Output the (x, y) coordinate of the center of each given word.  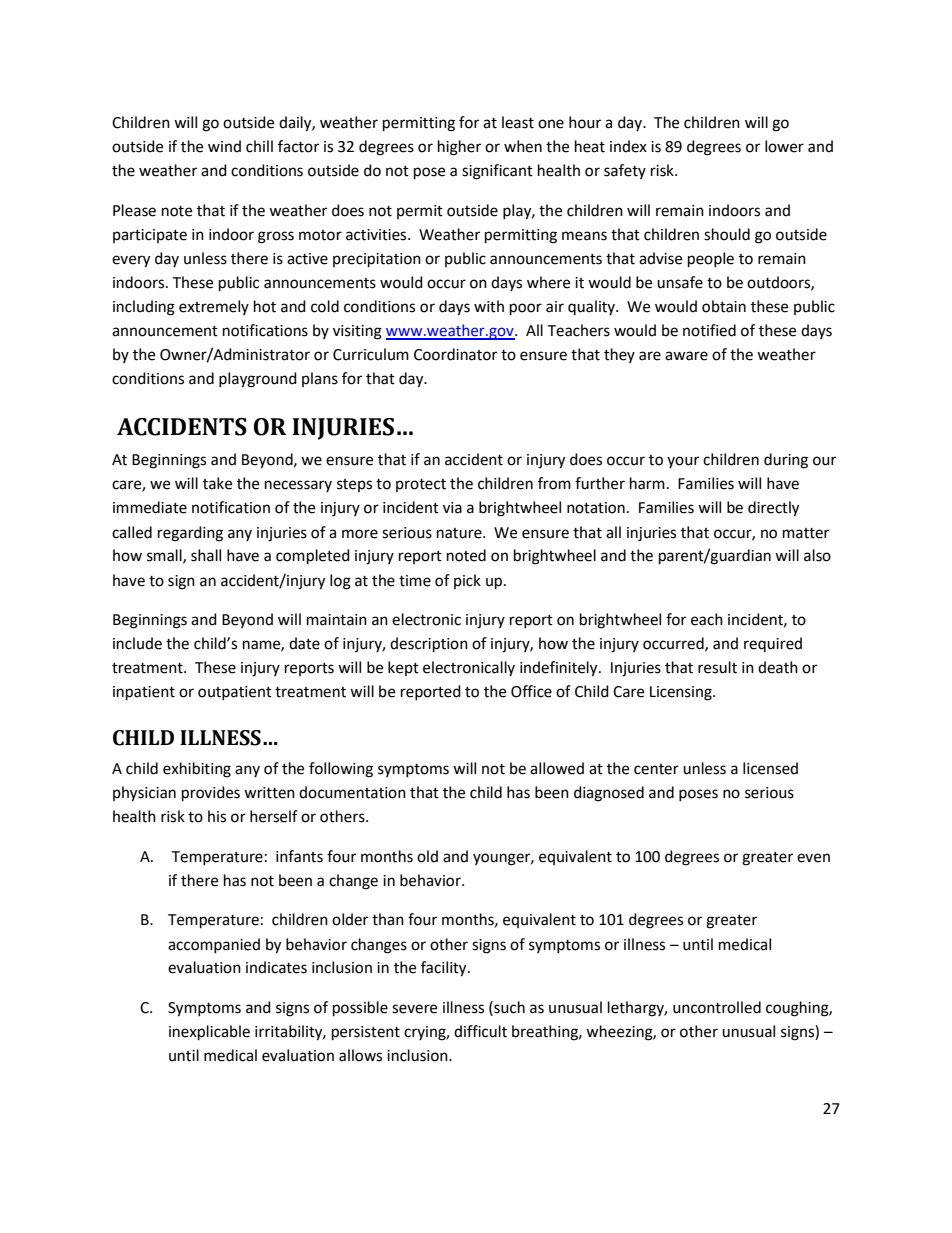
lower (784, 146)
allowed (557, 768)
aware (686, 356)
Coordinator (455, 354)
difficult (480, 1031)
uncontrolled (717, 1007)
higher (459, 148)
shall (206, 555)
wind (224, 146)
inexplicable (209, 1033)
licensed (770, 768)
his (217, 816)
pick (467, 581)
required (773, 644)
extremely (214, 307)
